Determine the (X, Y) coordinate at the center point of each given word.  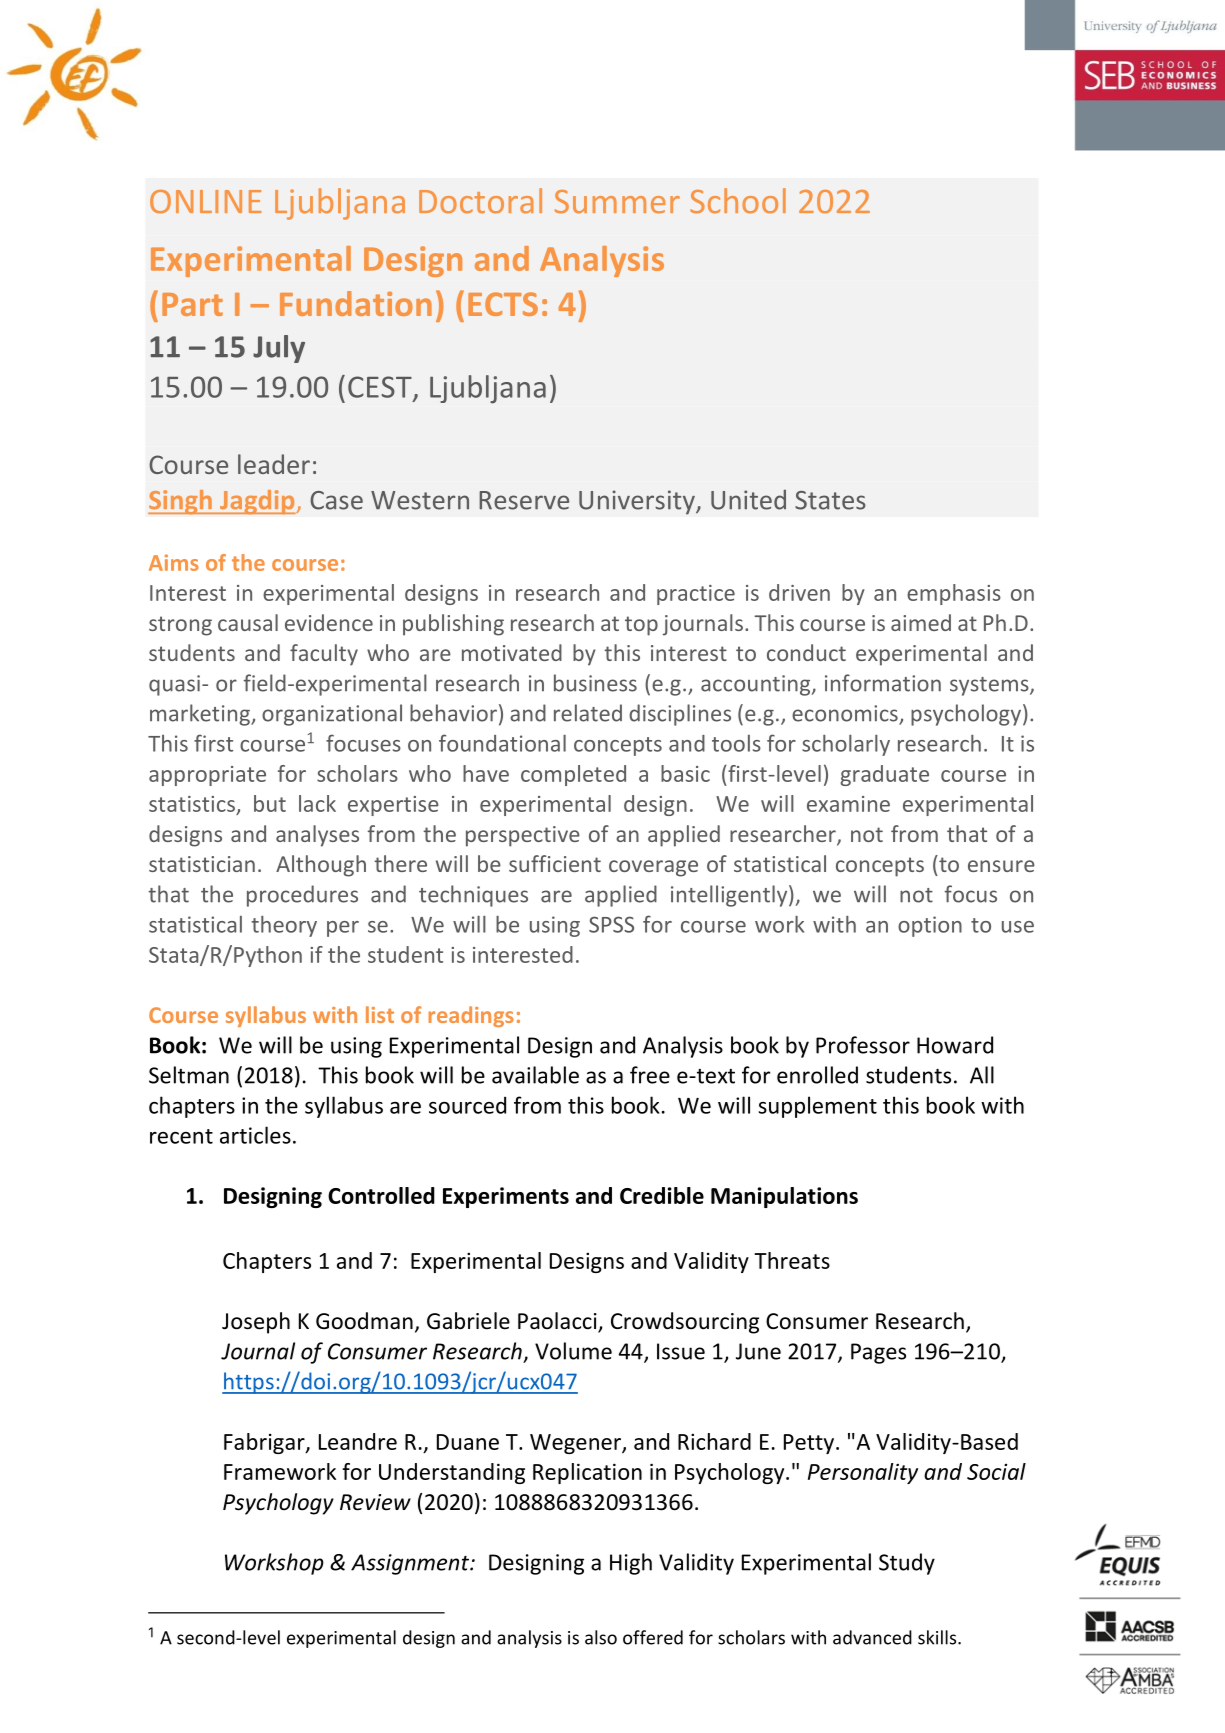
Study (907, 1564)
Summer (617, 202)
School (738, 201)
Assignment (411, 1564)
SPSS (611, 924)
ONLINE (206, 202)
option (930, 926)
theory (284, 926)
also (601, 1637)
